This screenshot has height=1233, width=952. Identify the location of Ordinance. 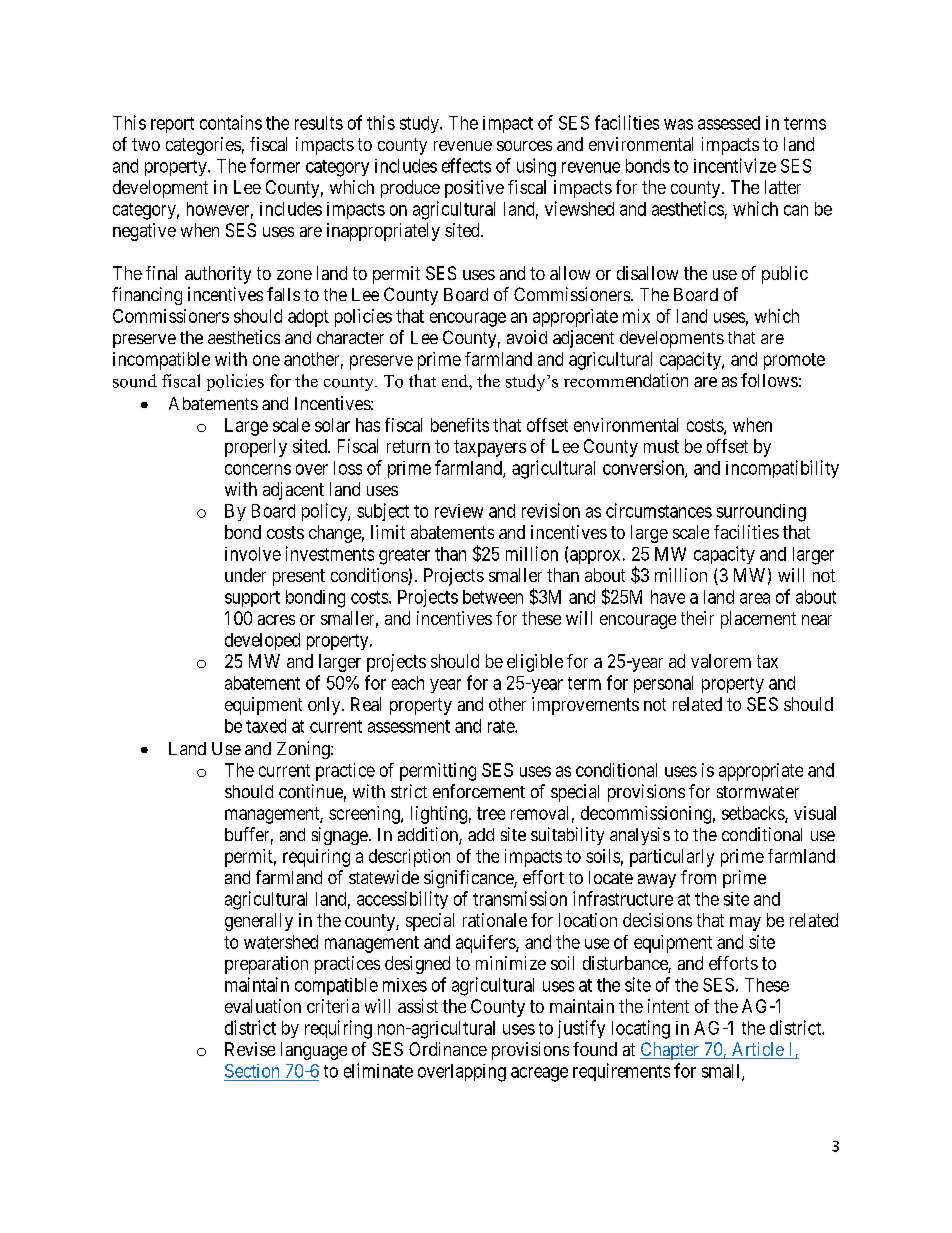
(448, 1049).
